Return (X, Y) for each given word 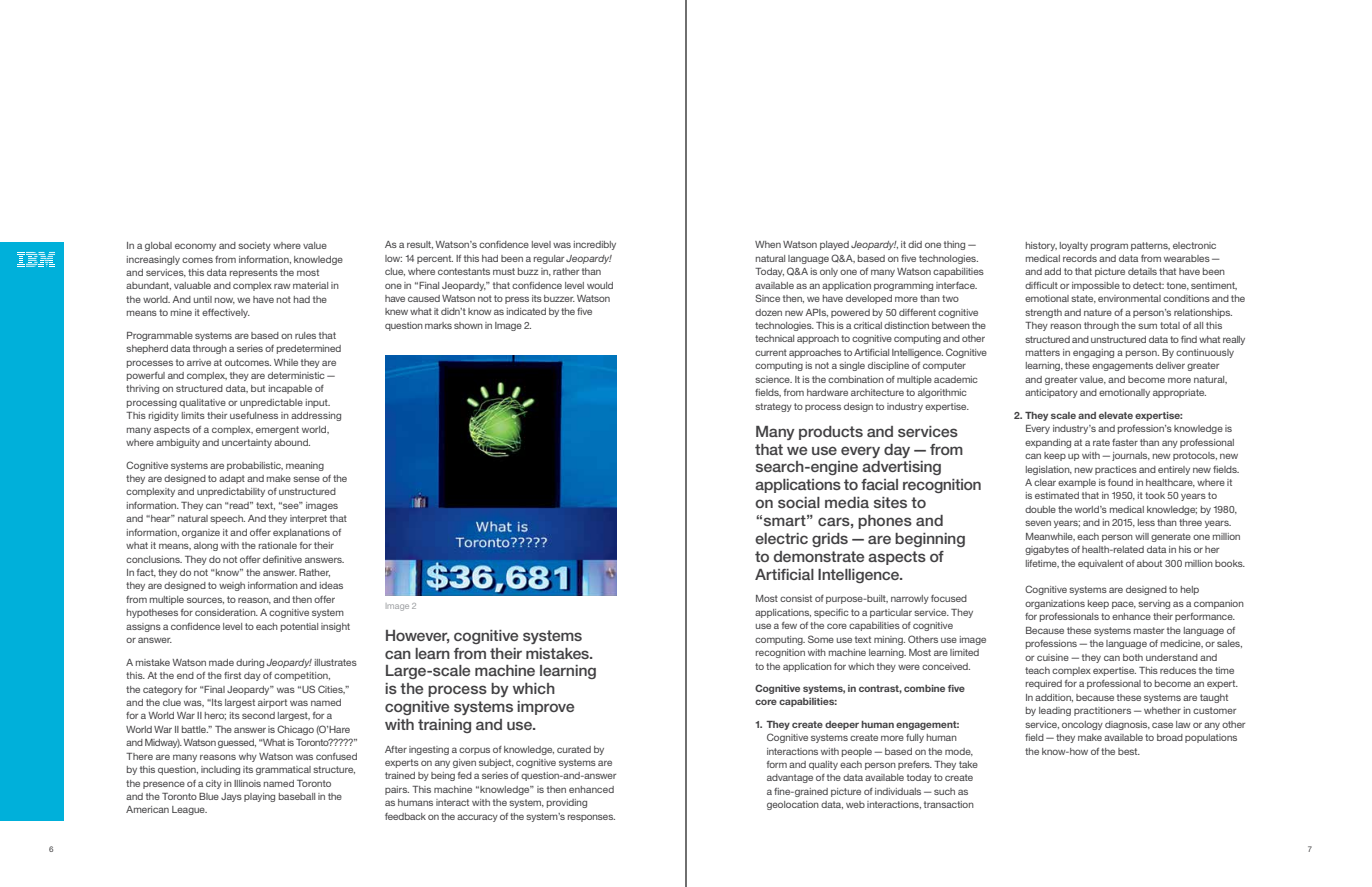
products (831, 433)
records (1080, 258)
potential (299, 627)
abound (292, 442)
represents (254, 273)
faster (1125, 442)
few (789, 625)
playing (259, 797)
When (768, 244)
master (1149, 630)
